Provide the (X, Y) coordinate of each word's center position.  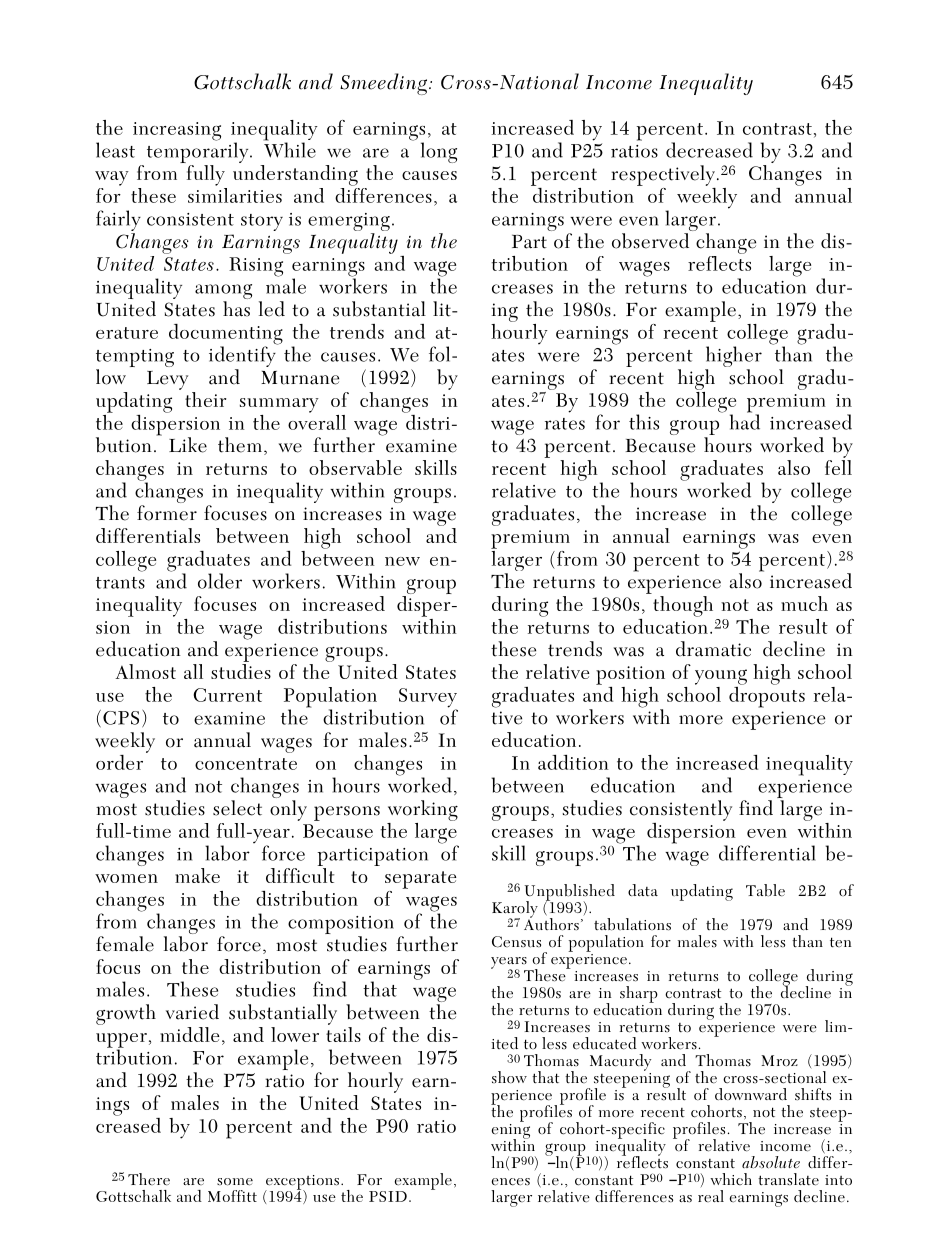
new (402, 561)
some (235, 1182)
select (237, 808)
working (423, 810)
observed (650, 241)
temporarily (199, 153)
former (167, 513)
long (439, 152)
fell (838, 467)
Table (765, 890)
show (509, 1077)
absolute (771, 1162)
